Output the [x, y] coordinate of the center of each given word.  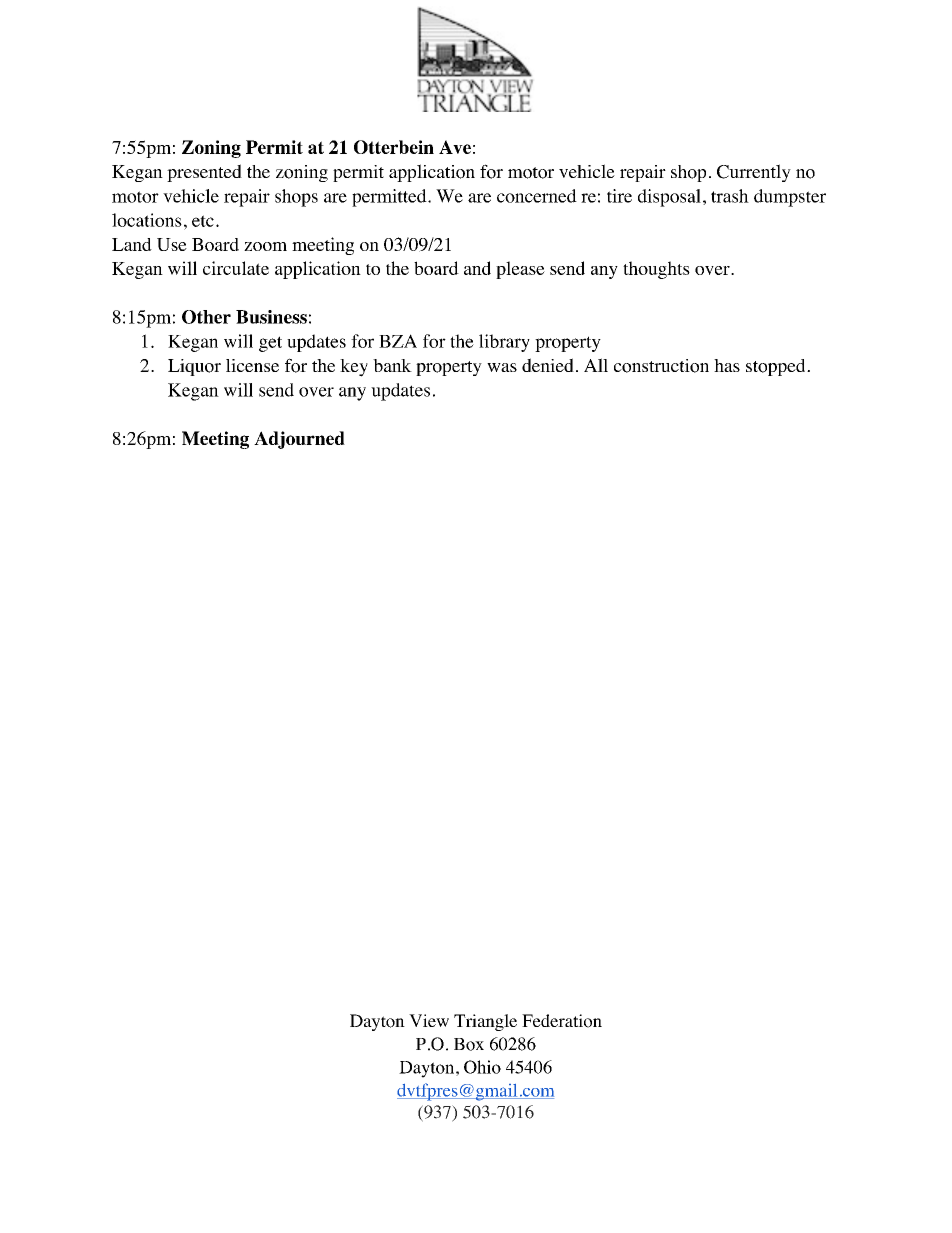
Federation [562, 1021]
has [727, 365]
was [502, 367]
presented [204, 173]
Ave [455, 147]
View [429, 1020]
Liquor [194, 367]
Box [469, 1044]
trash [730, 196]
